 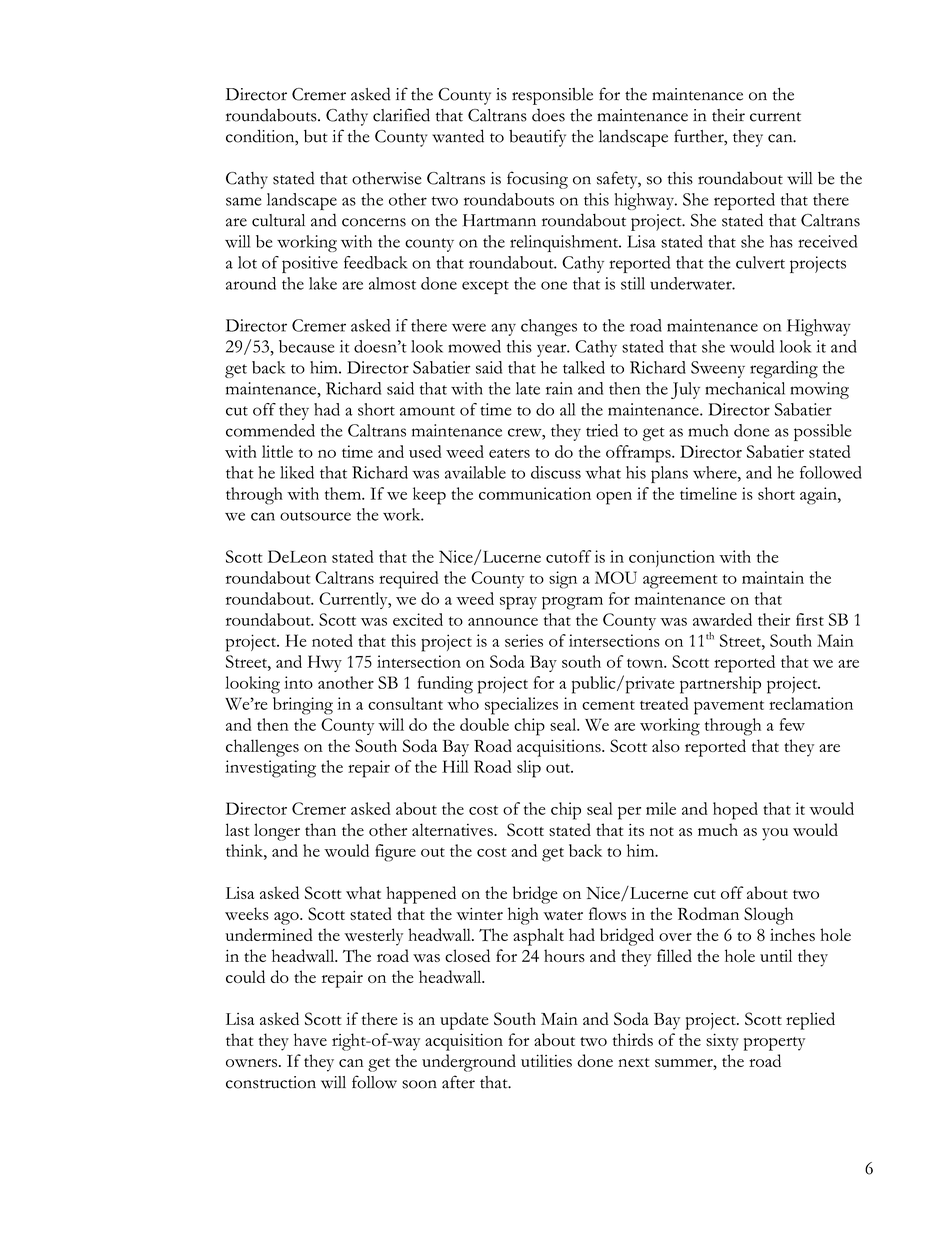 I want to click on awarded, so click(x=722, y=619).
